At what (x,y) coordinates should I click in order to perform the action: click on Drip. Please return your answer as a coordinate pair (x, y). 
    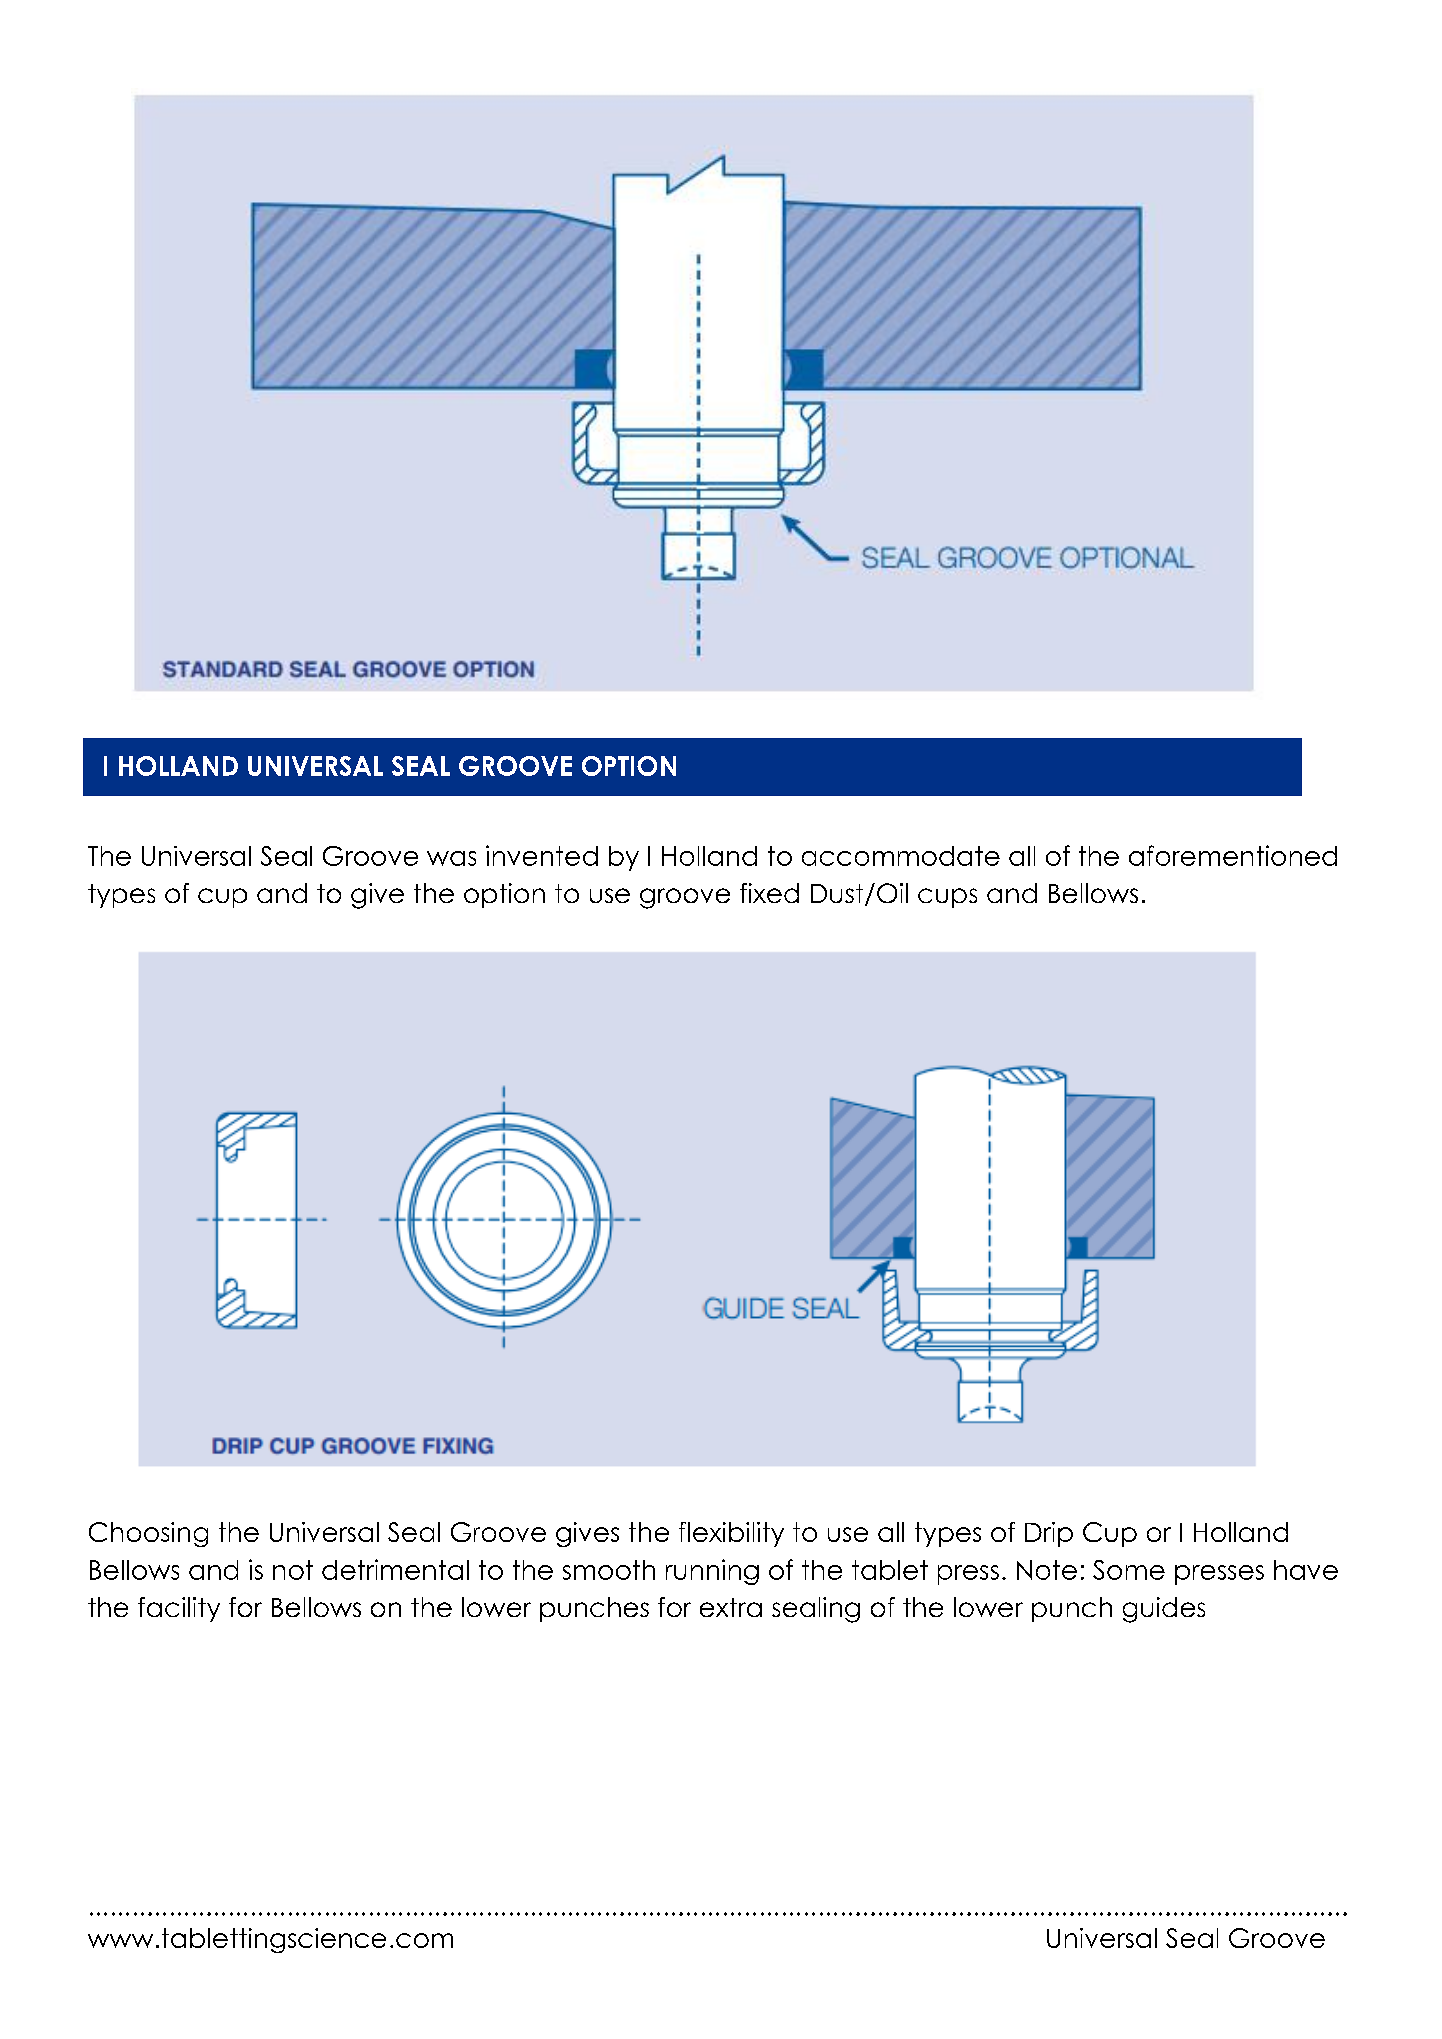
    Looking at the image, I should click on (1049, 1534).
